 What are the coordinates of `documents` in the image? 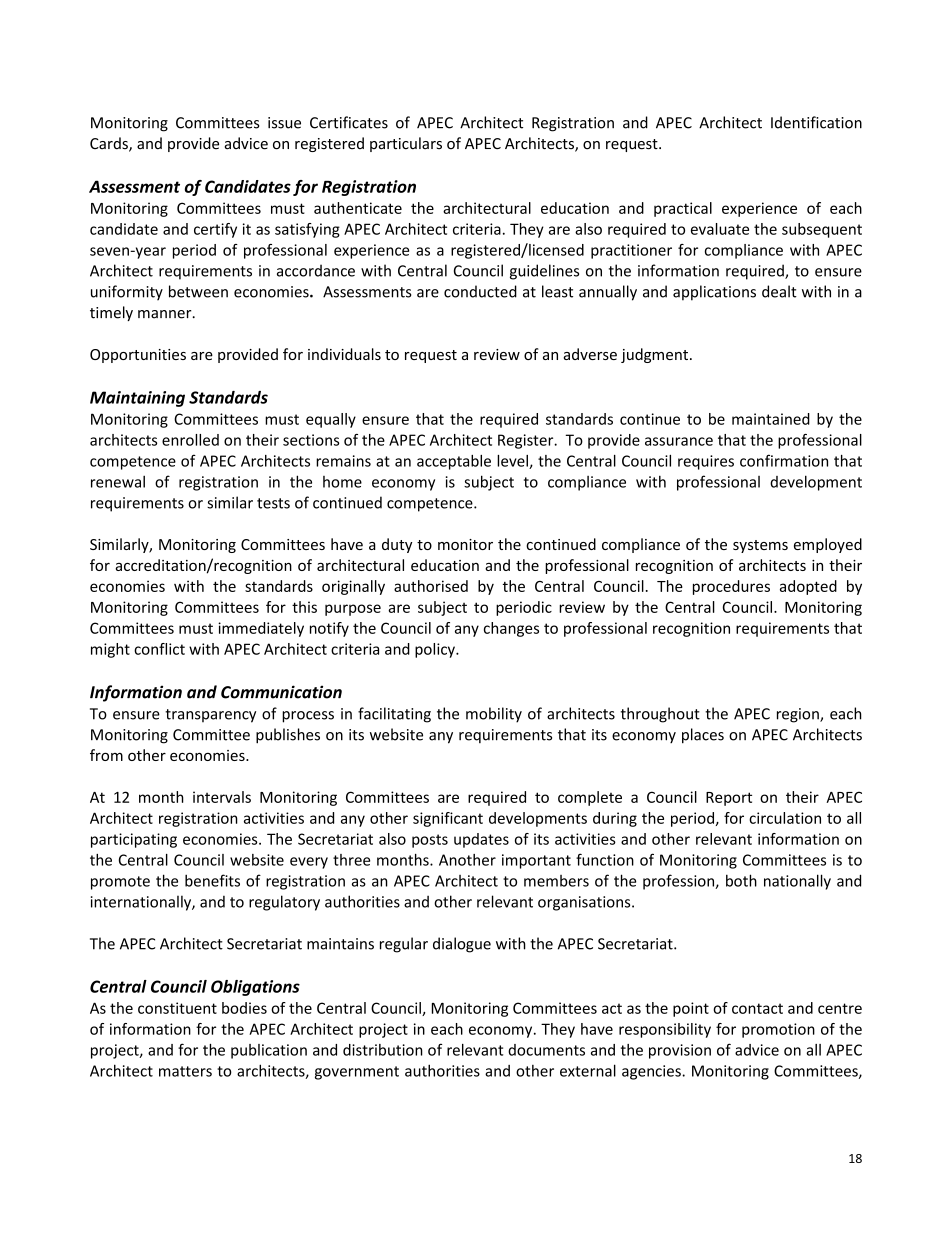 It's located at (546, 1050).
